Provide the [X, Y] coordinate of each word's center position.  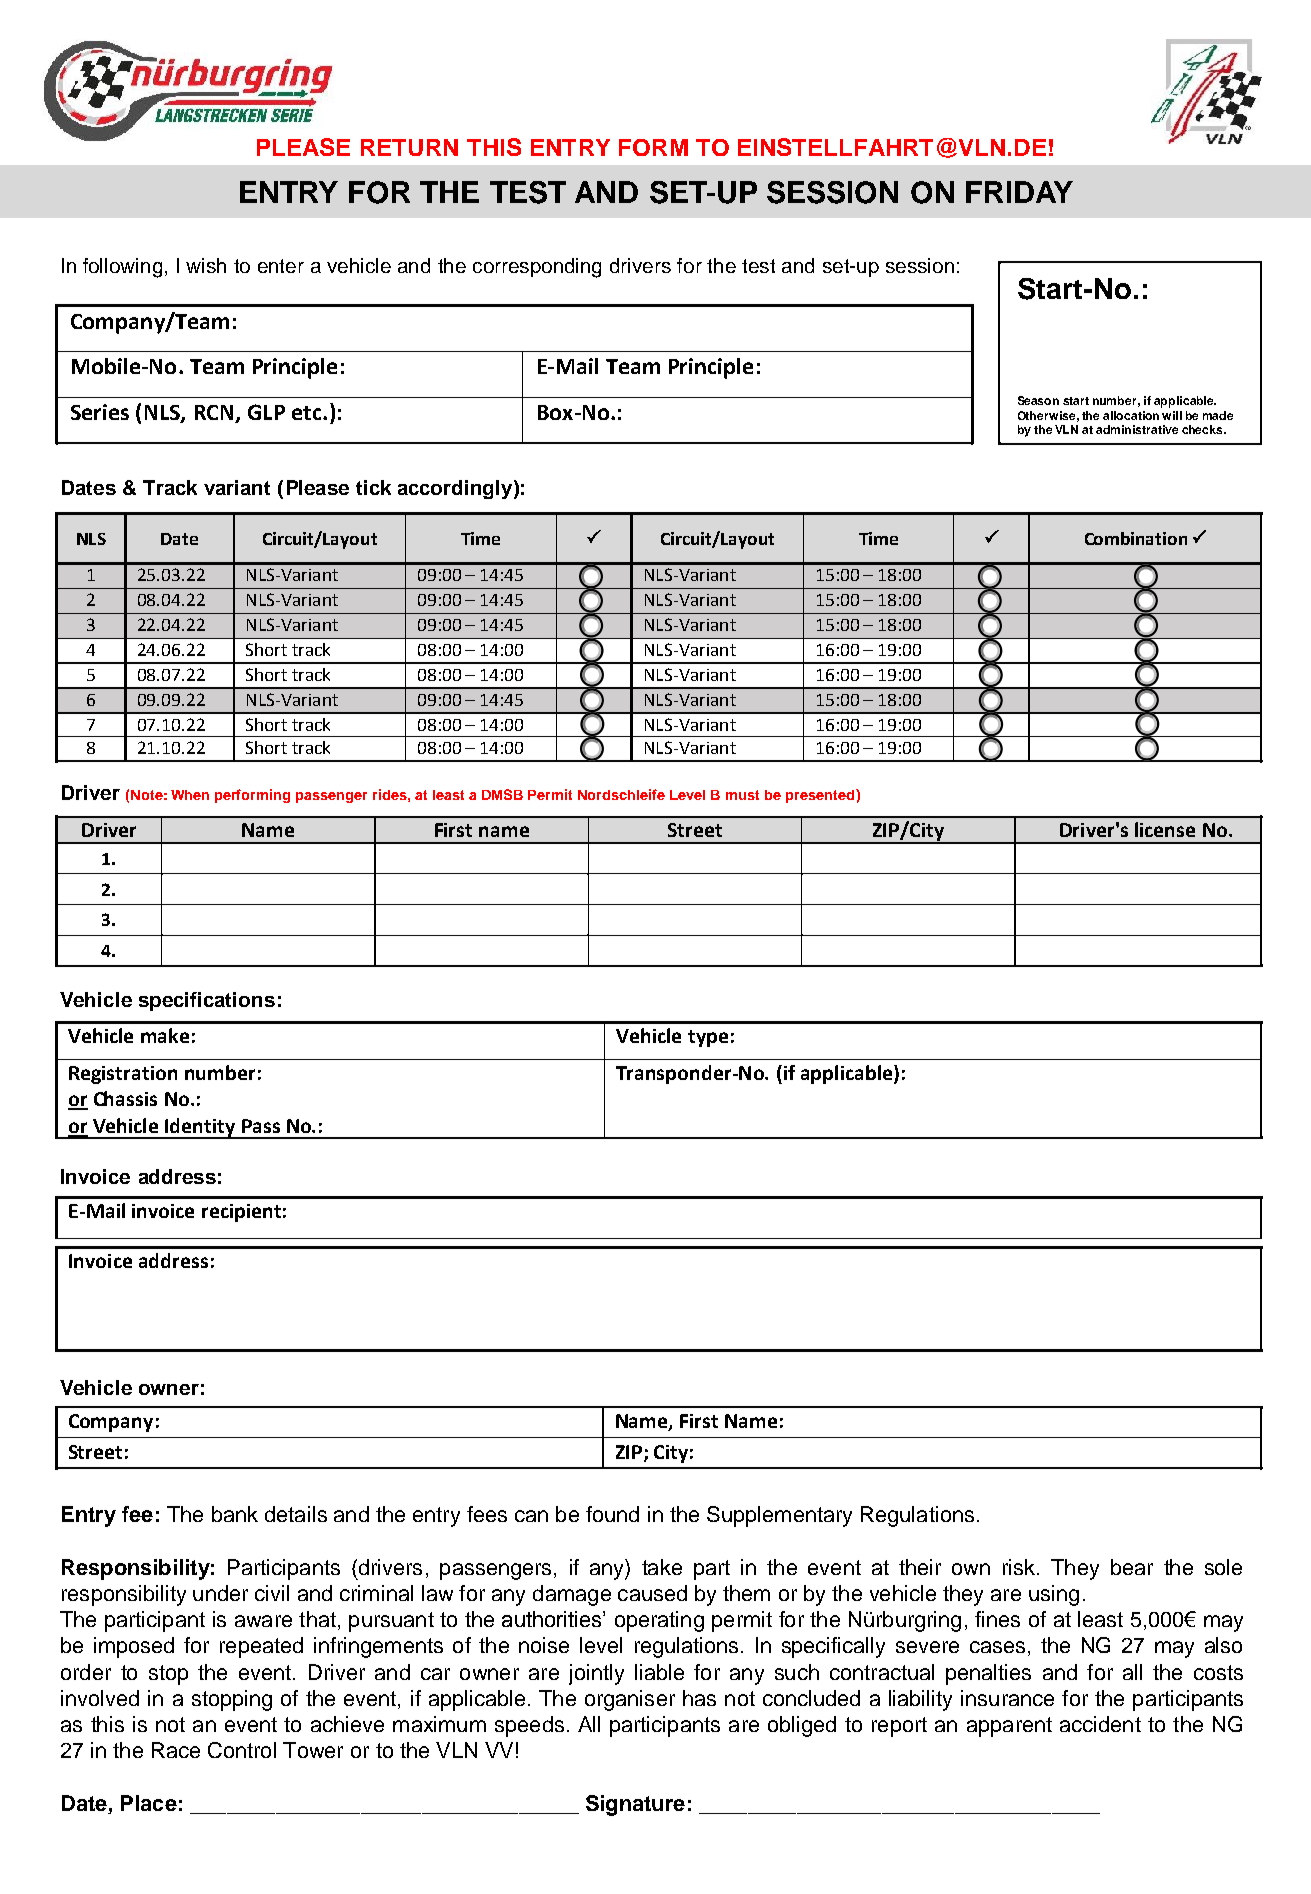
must [742, 795]
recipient [241, 1213]
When [190, 795]
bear [1132, 1567]
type [708, 1038]
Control [242, 1750]
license [1165, 829]
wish [206, 265]
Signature [635, 1805]
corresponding [537, 268]
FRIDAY [1019, 192]
